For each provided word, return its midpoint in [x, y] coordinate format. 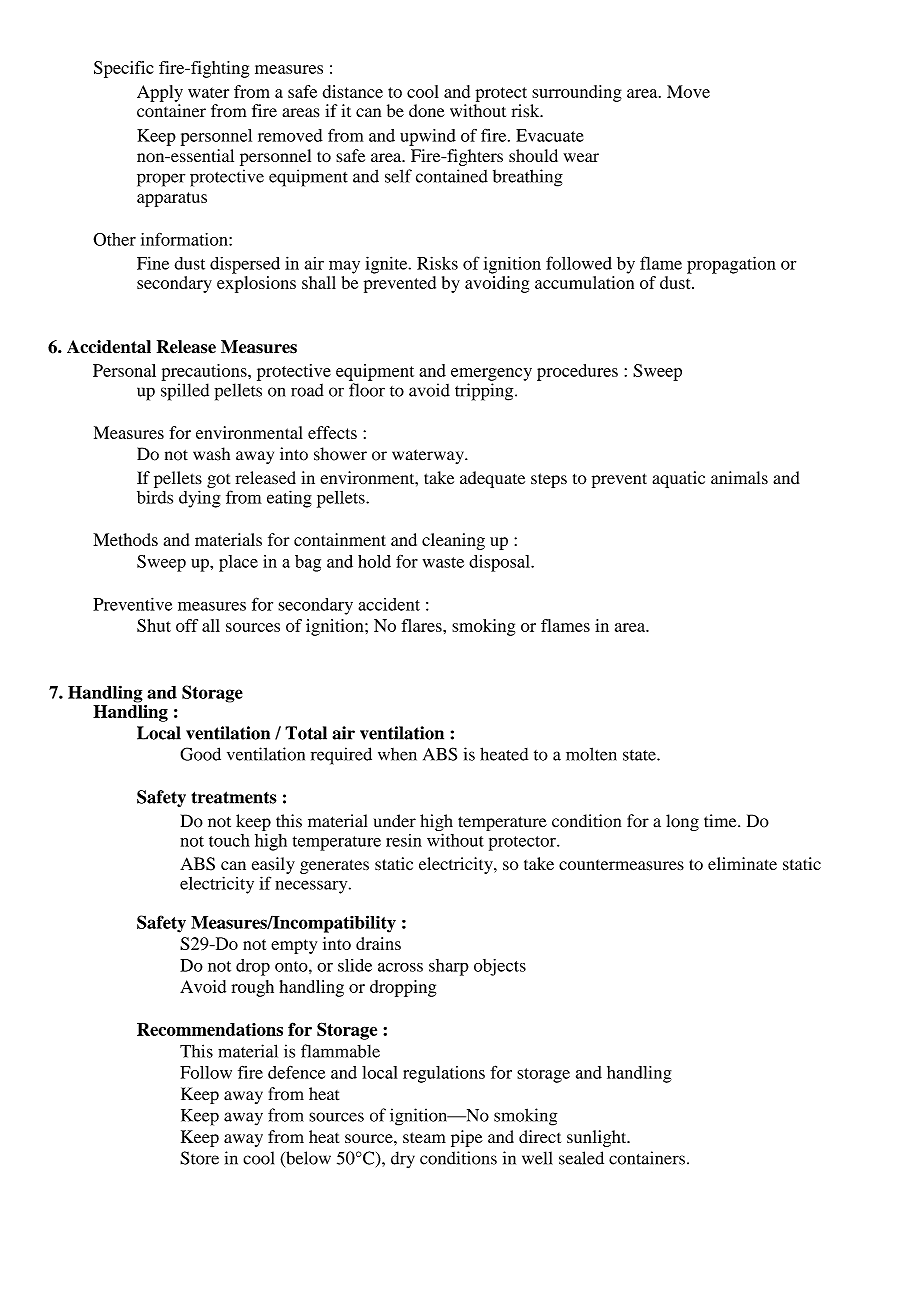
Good [200, 754]
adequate [492, 479]
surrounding [577, 93]
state [640, 755]
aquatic [678, 479]
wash [211, 454]
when [397, 754]
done [427, 111]
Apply [160, 93]
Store [199, 1158]
